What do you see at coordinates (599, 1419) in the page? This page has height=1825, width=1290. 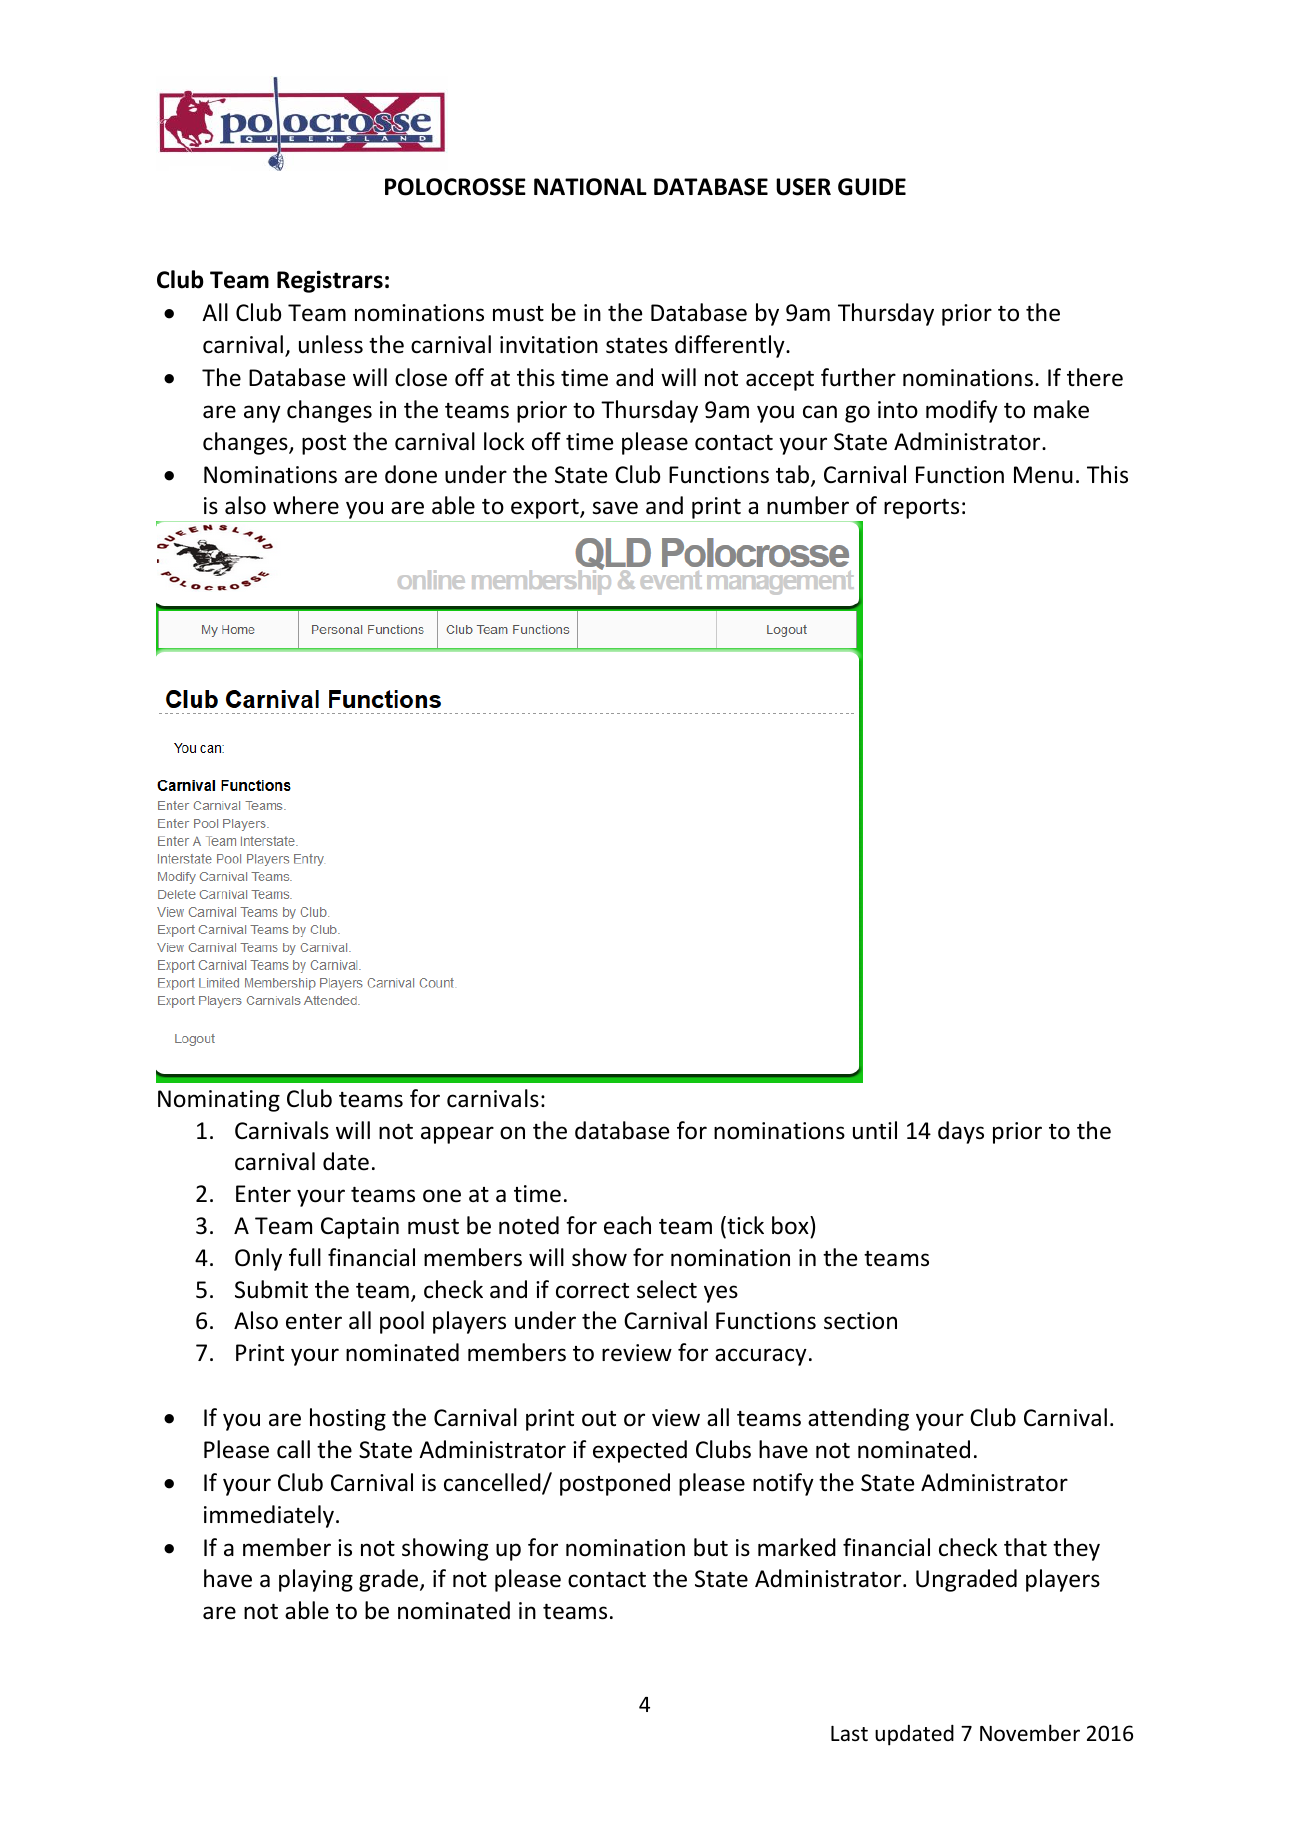 I see `out` at bounding box center [599, 1419].
